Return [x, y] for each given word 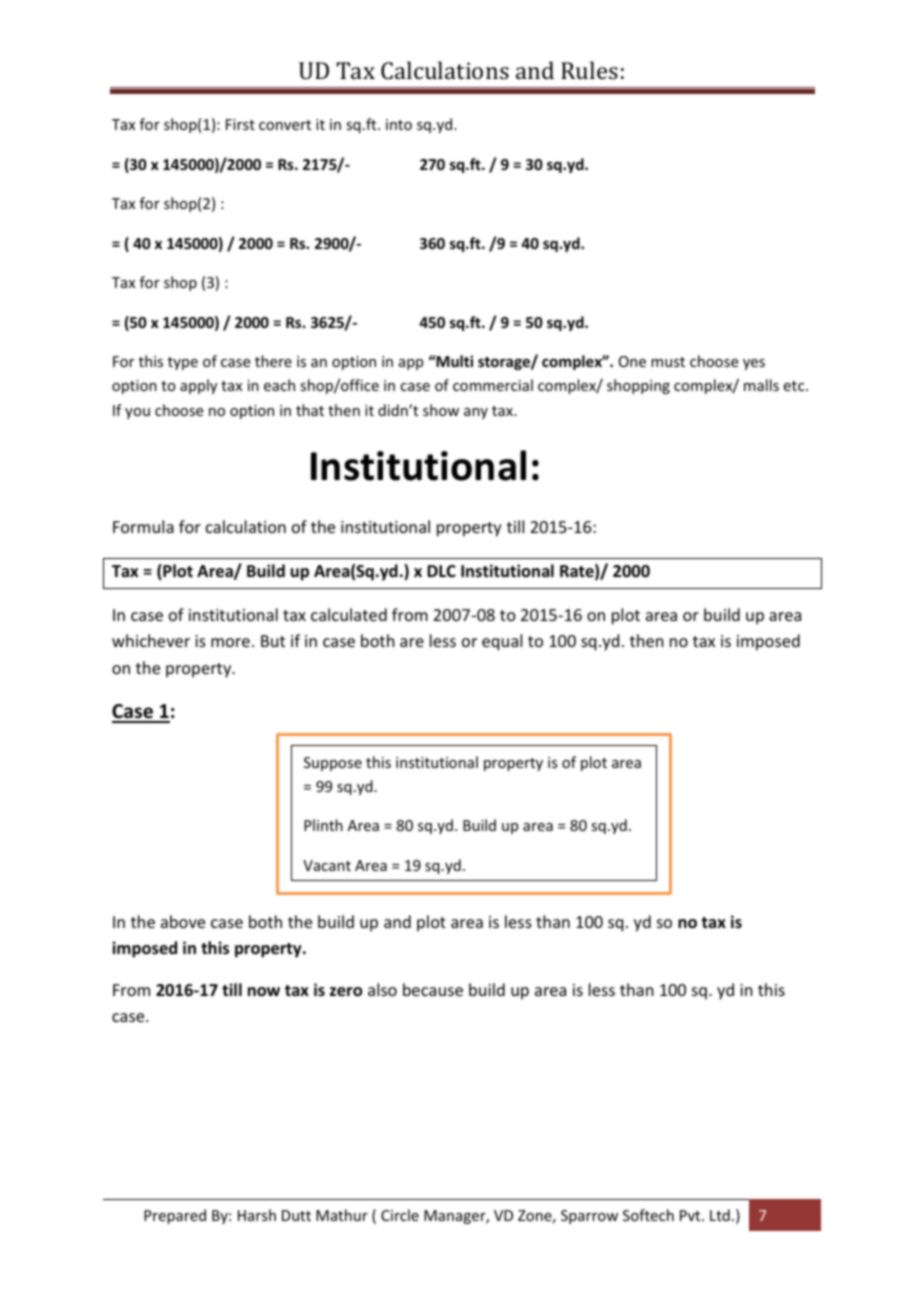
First [240, 124]
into [399, 124]
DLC [441, 571]
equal [502, 642]
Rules [589, 70]
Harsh [257, 1215]
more [230, 642]
